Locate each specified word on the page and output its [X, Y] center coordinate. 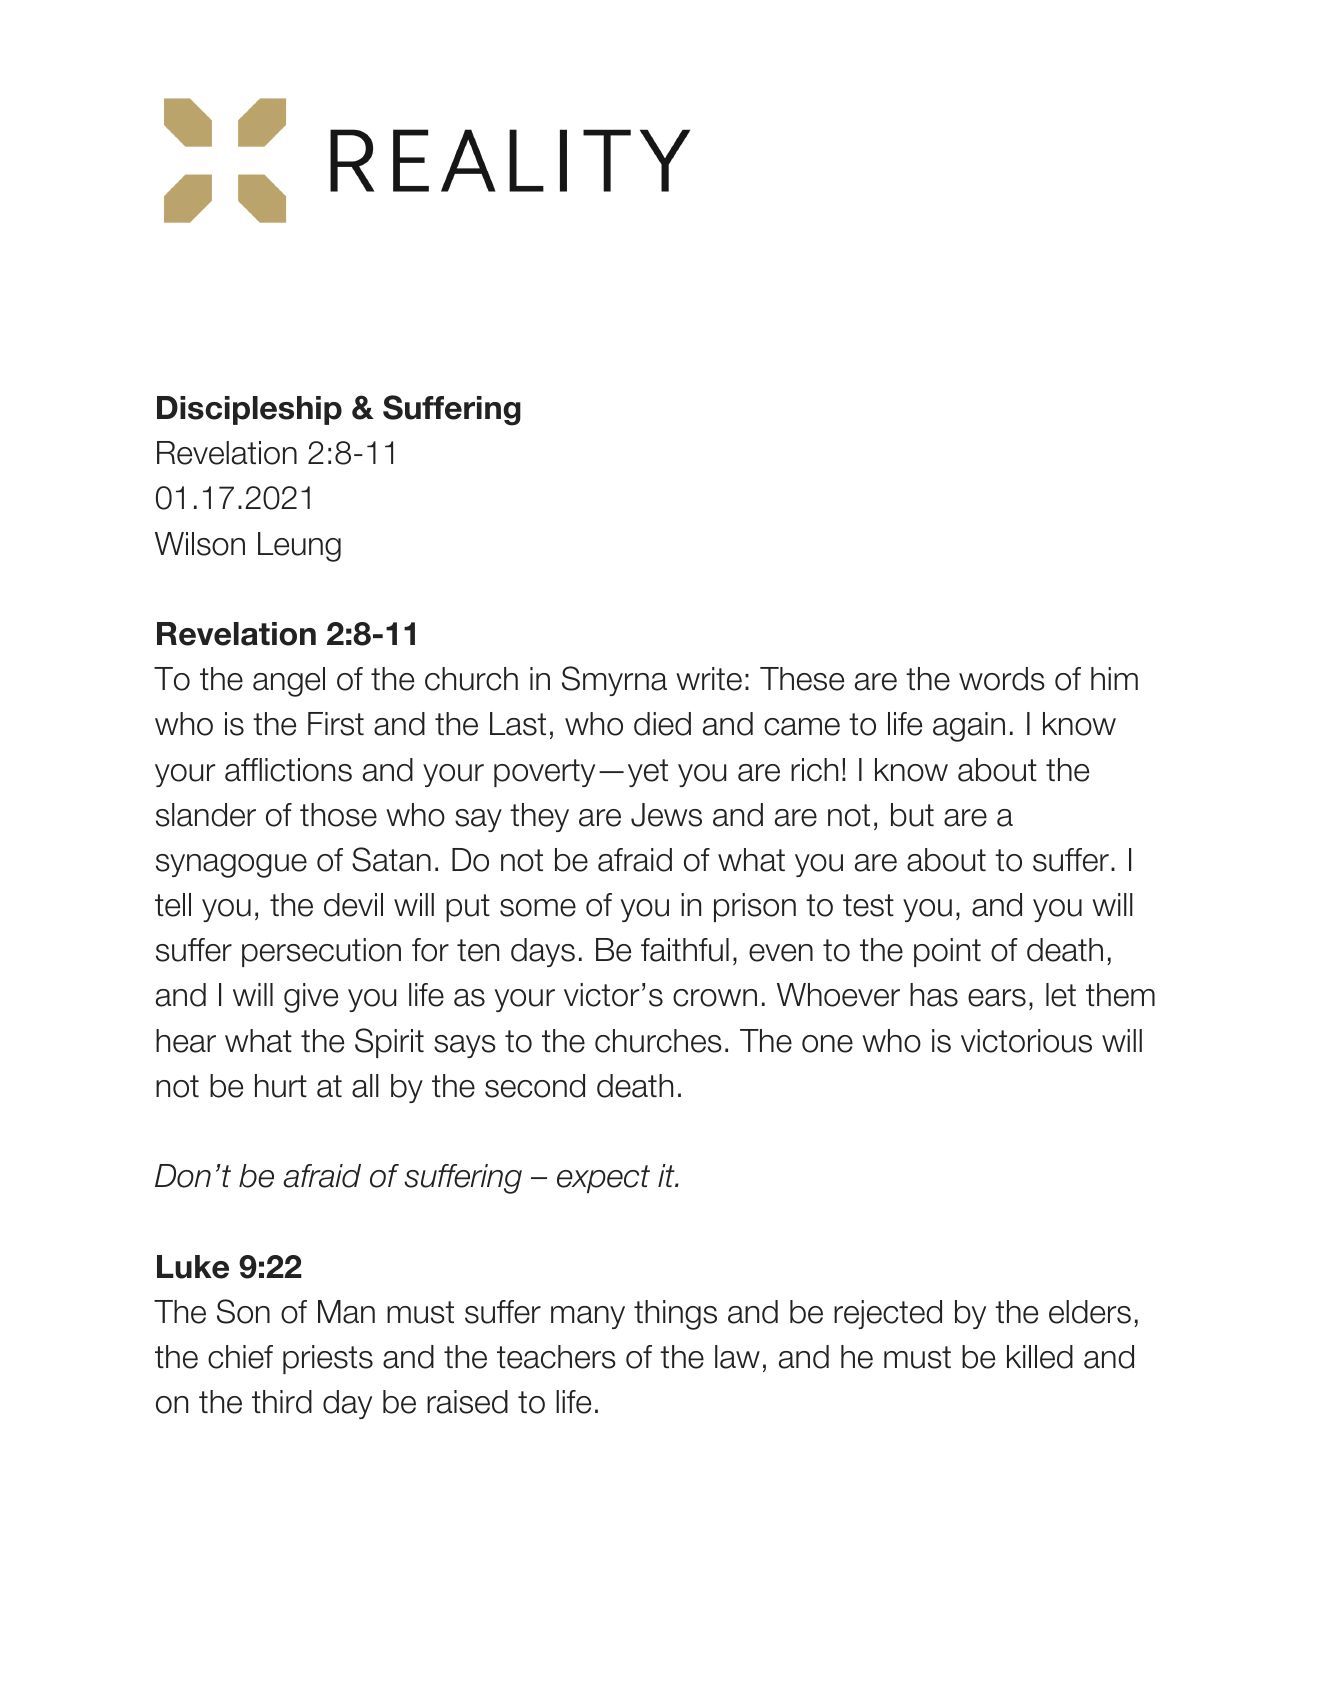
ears [997, 998]
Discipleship [249, 410]
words [1002, 679]
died [662, 724]
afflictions [288, 770]
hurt [281, 1086]
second [535, 1086]
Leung [299, 547]
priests [328, 1359]
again [969, 727]
